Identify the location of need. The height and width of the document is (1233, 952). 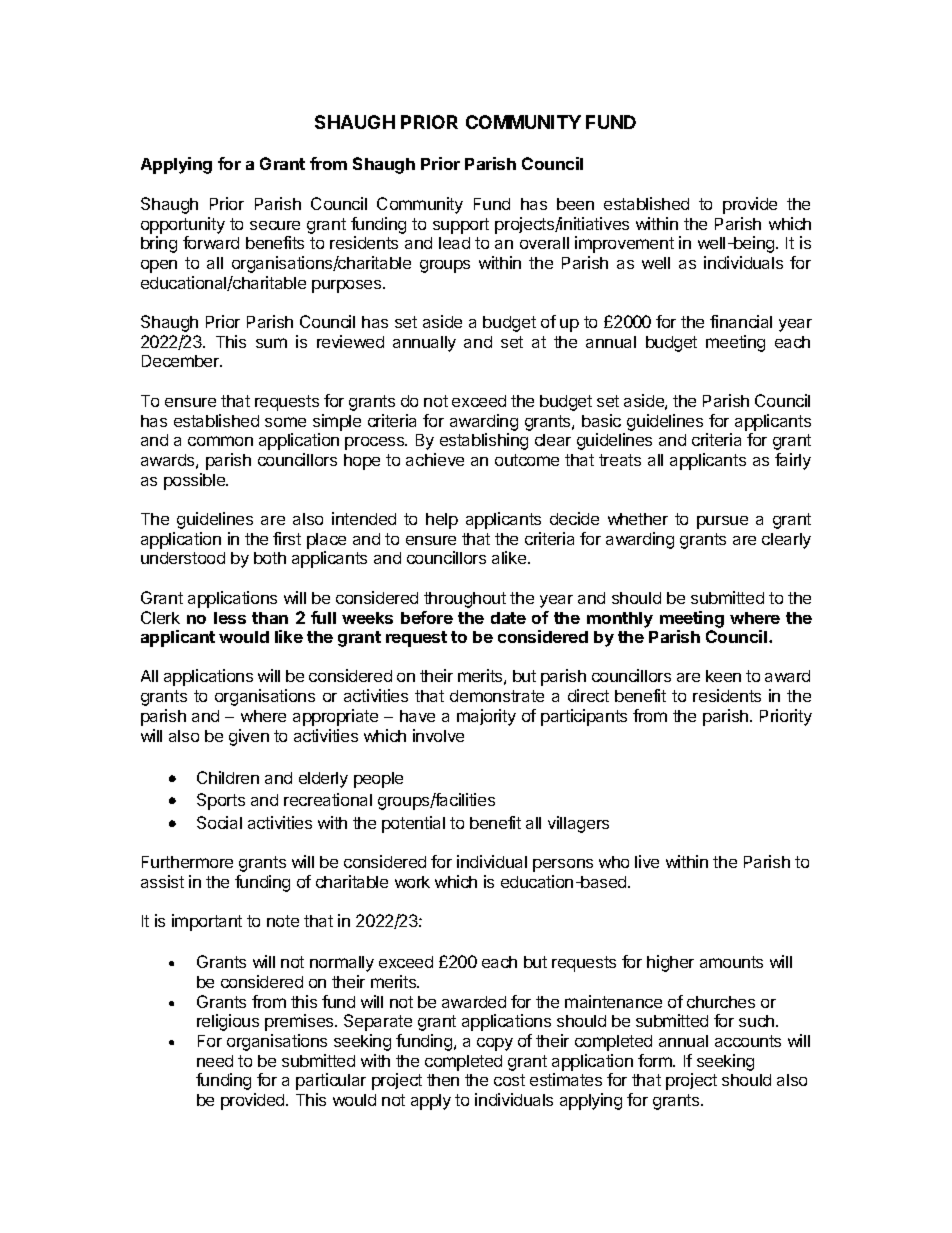
(215, 1061).
